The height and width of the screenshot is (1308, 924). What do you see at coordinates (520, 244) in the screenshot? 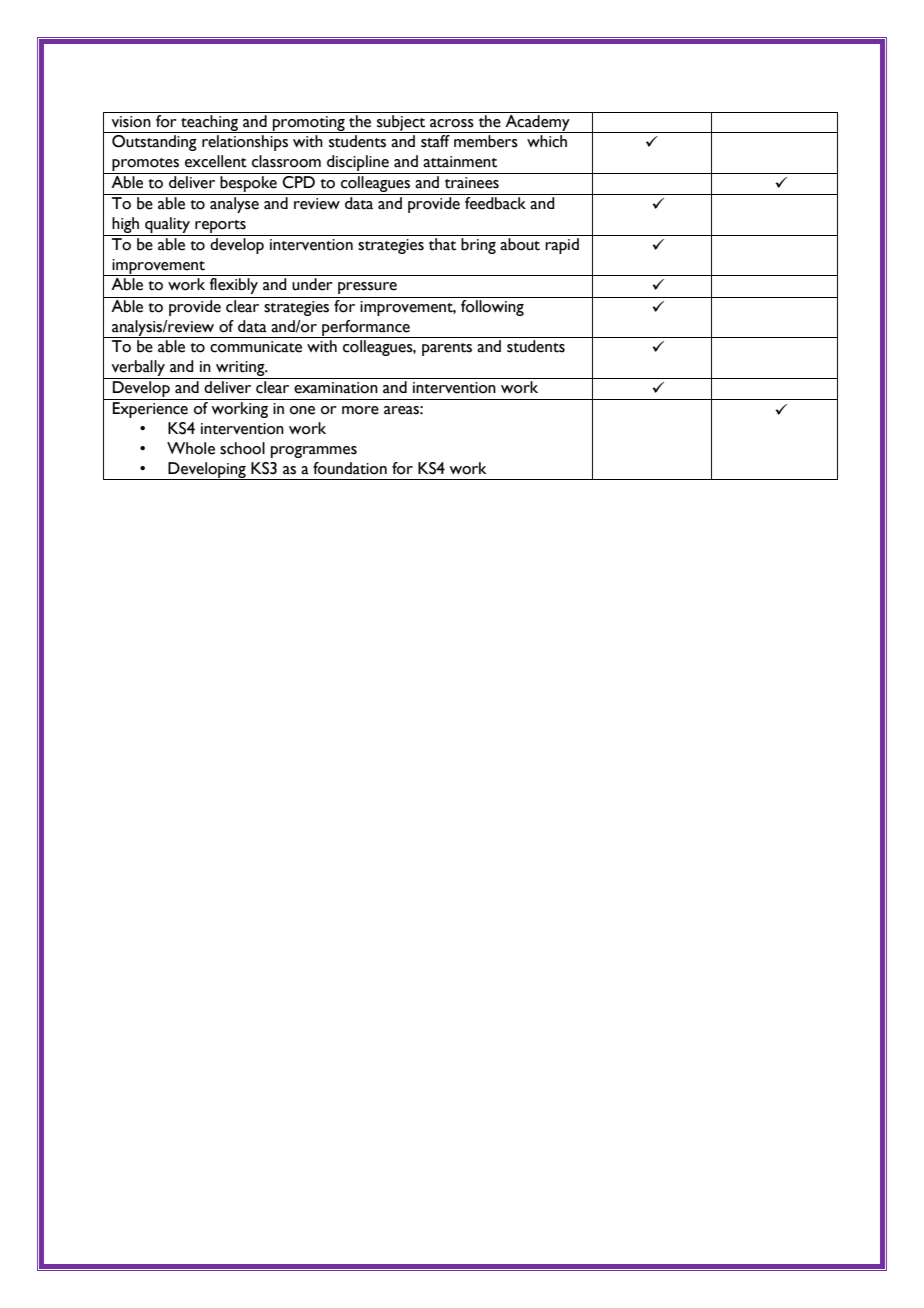
I see `about` at bounding box center [520, 244].
